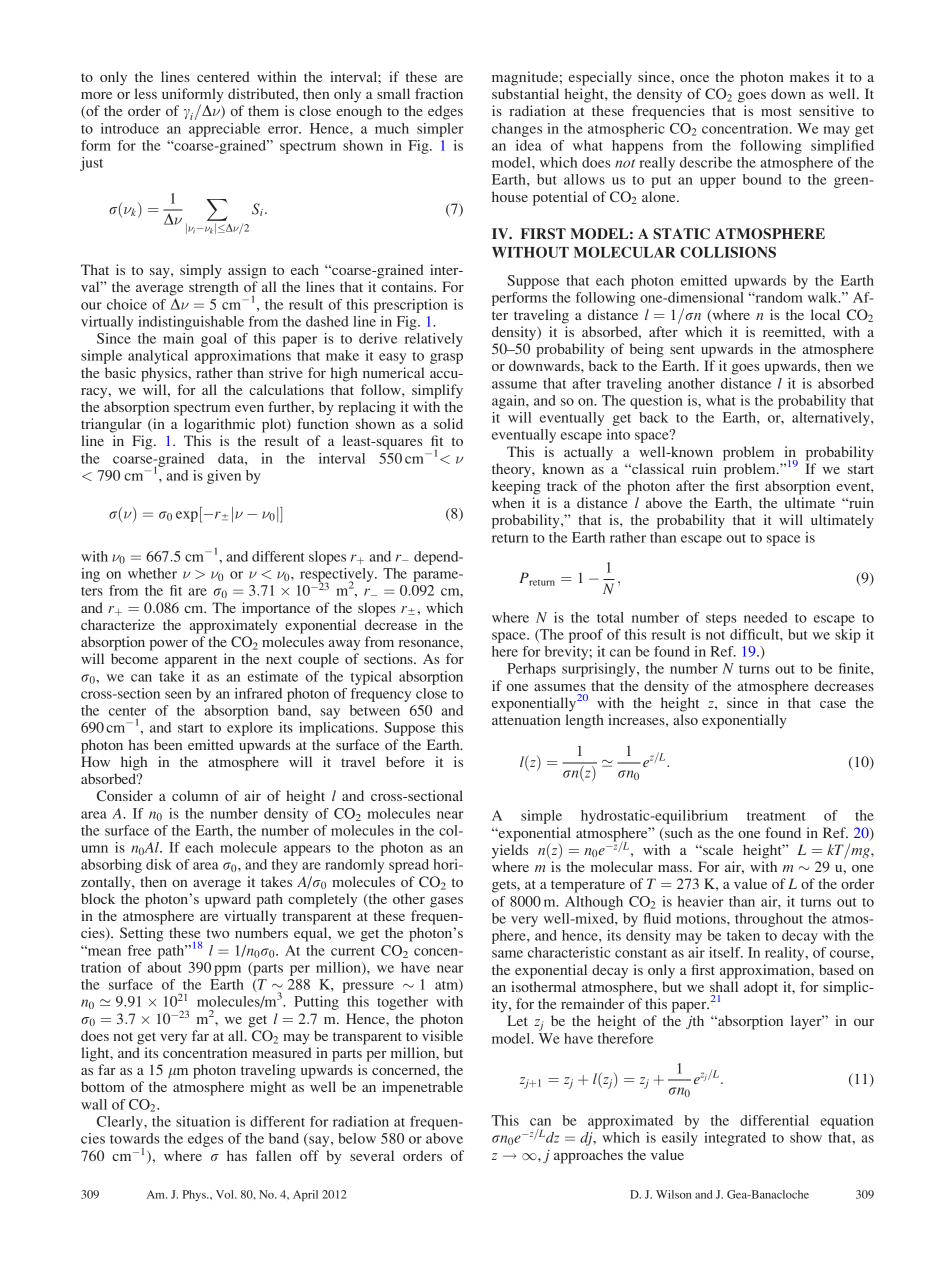  What do you see at coordinates (682, 349) in the page?
I see `sent` at bounding box center [682, 349].
